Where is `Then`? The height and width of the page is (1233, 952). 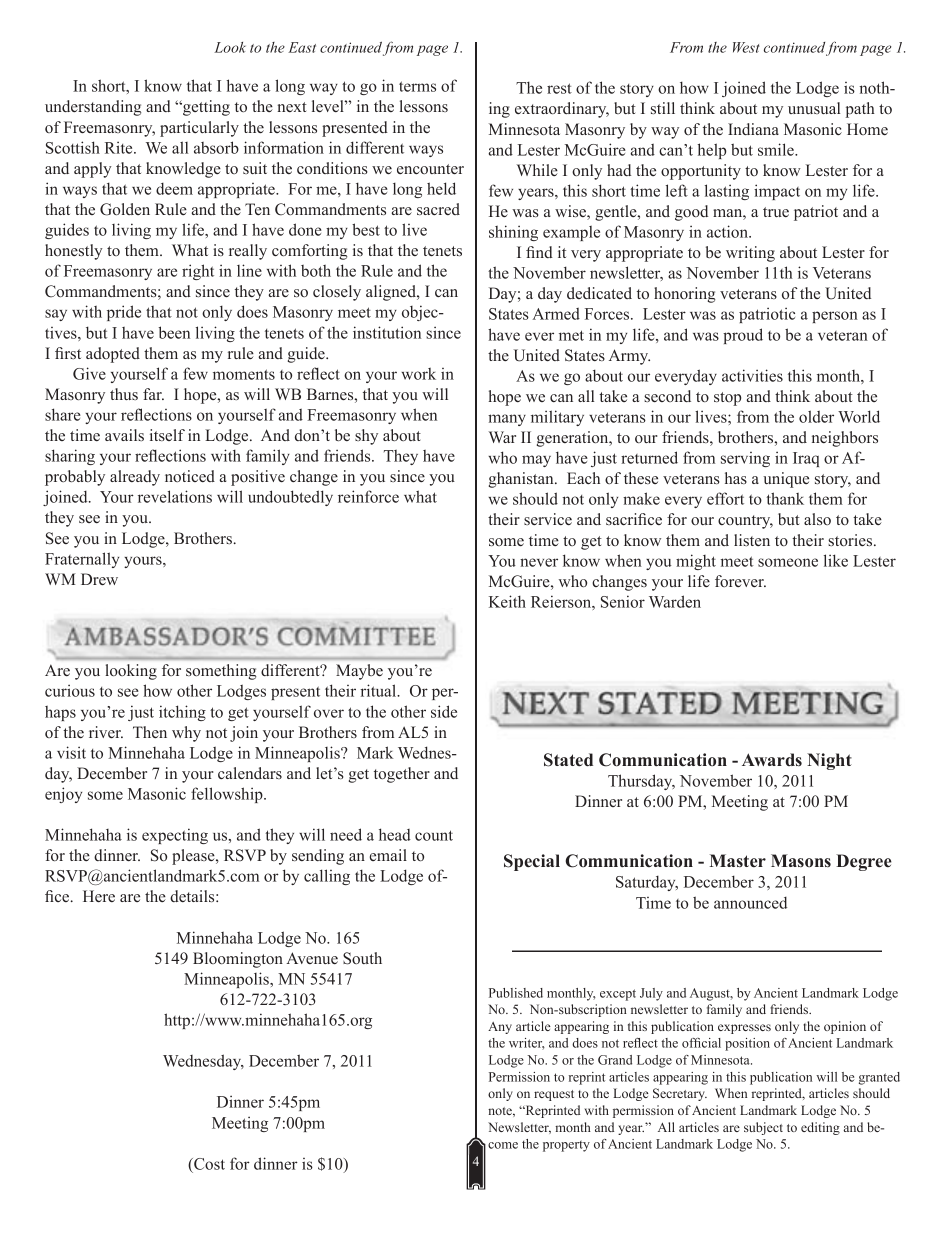 Then is located at coordinates (150, 732).
